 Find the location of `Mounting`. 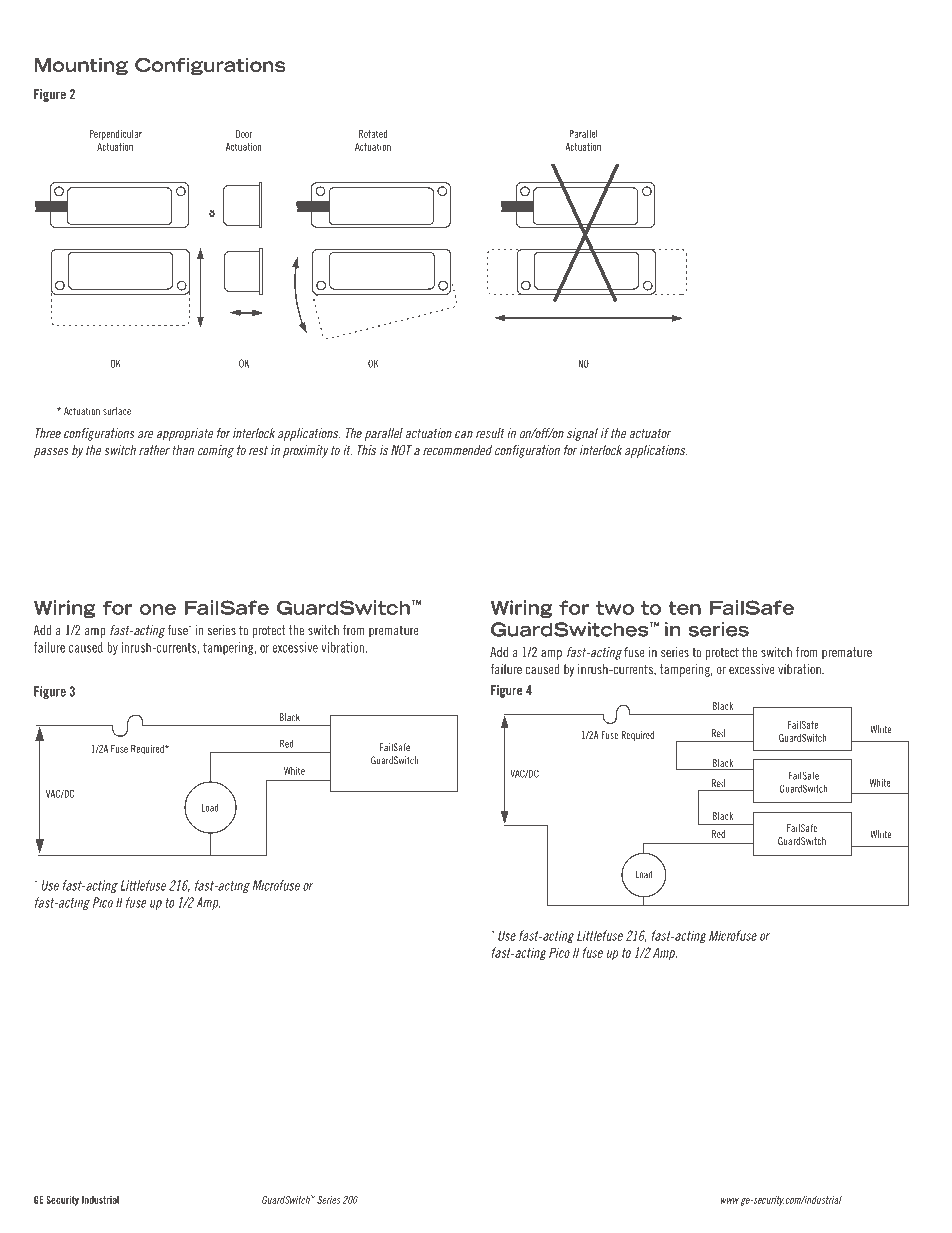

Mounting is located at coordinates (81, 66).
